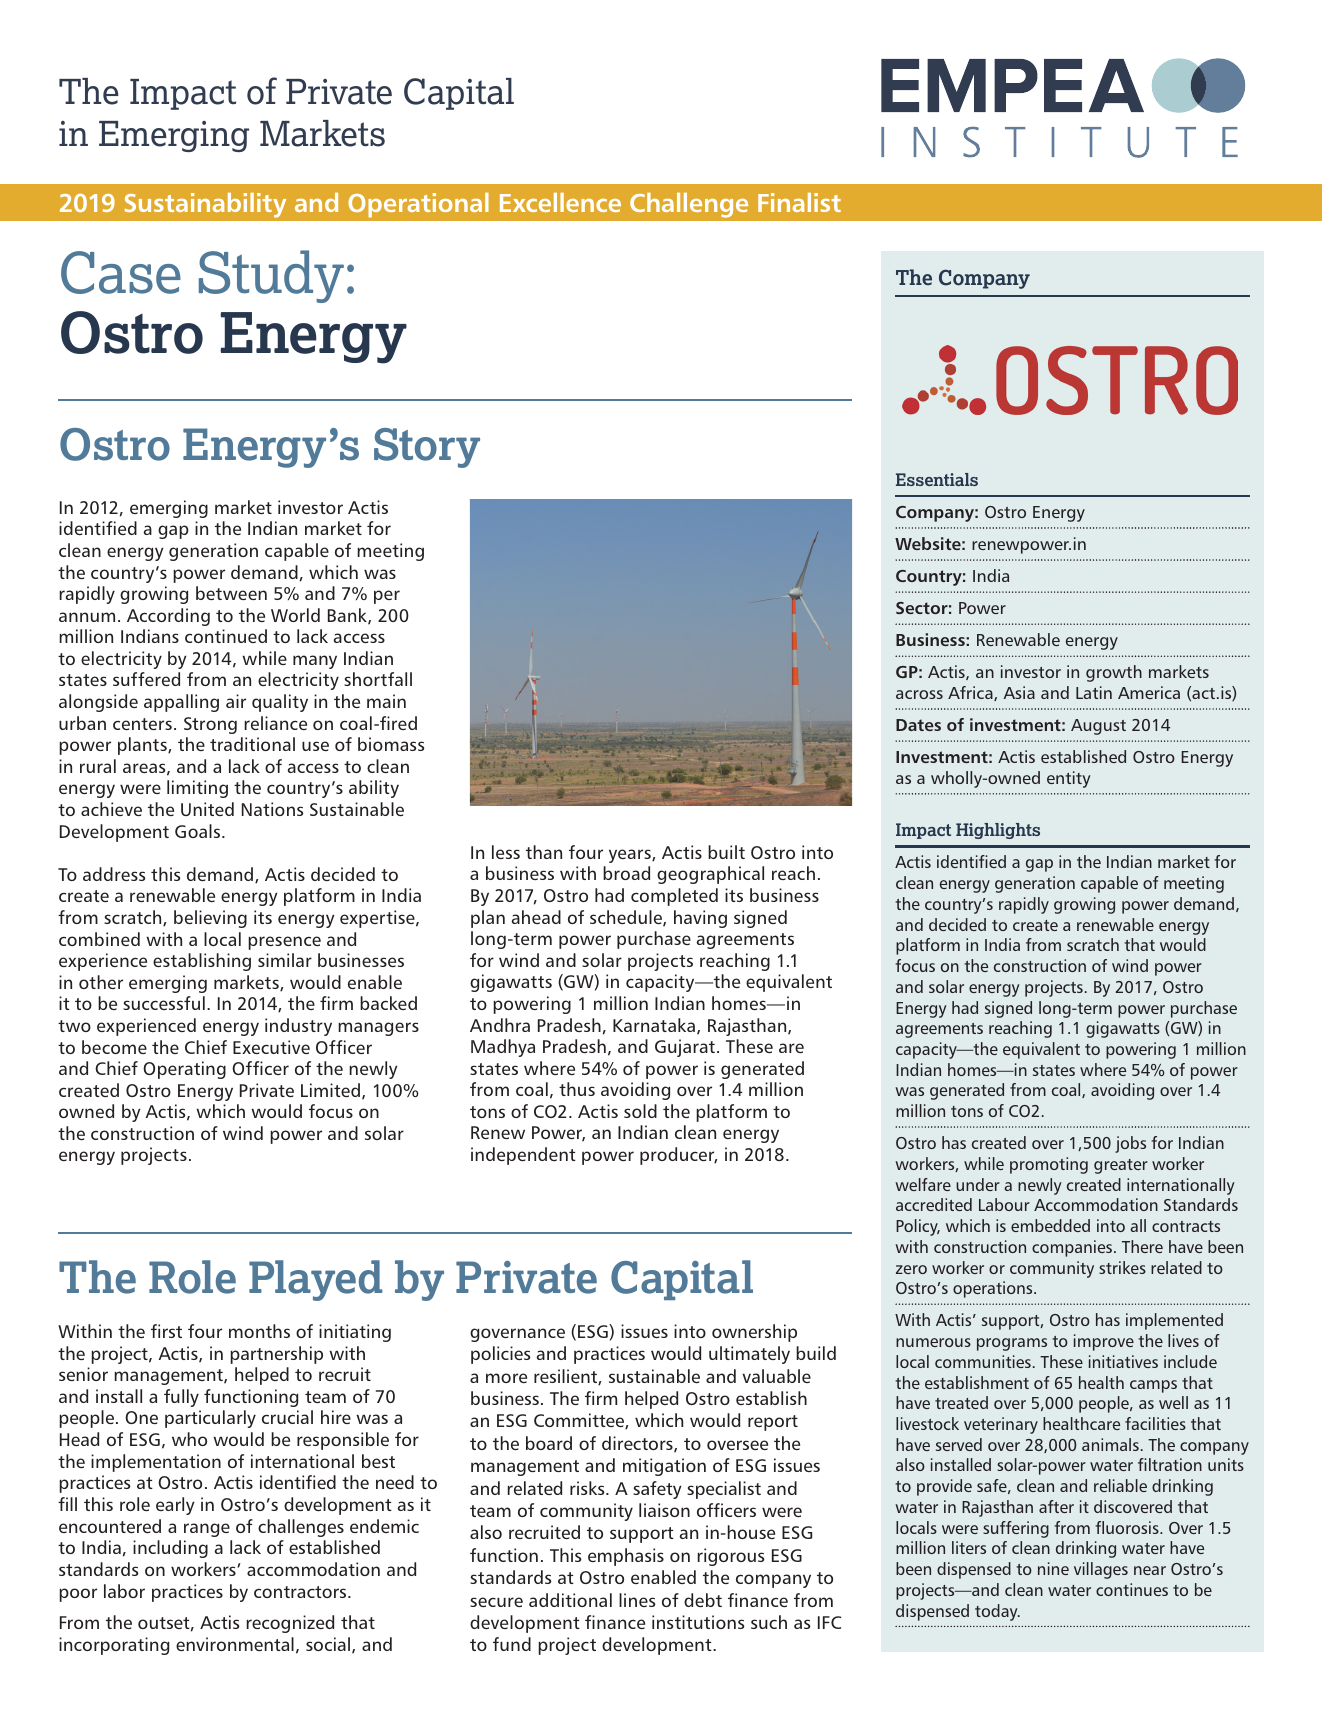 This screenshot has width=1322, height=1710. Describe the element at coordinates (271, 276) in the screenshot. I see `Study` at that location.
